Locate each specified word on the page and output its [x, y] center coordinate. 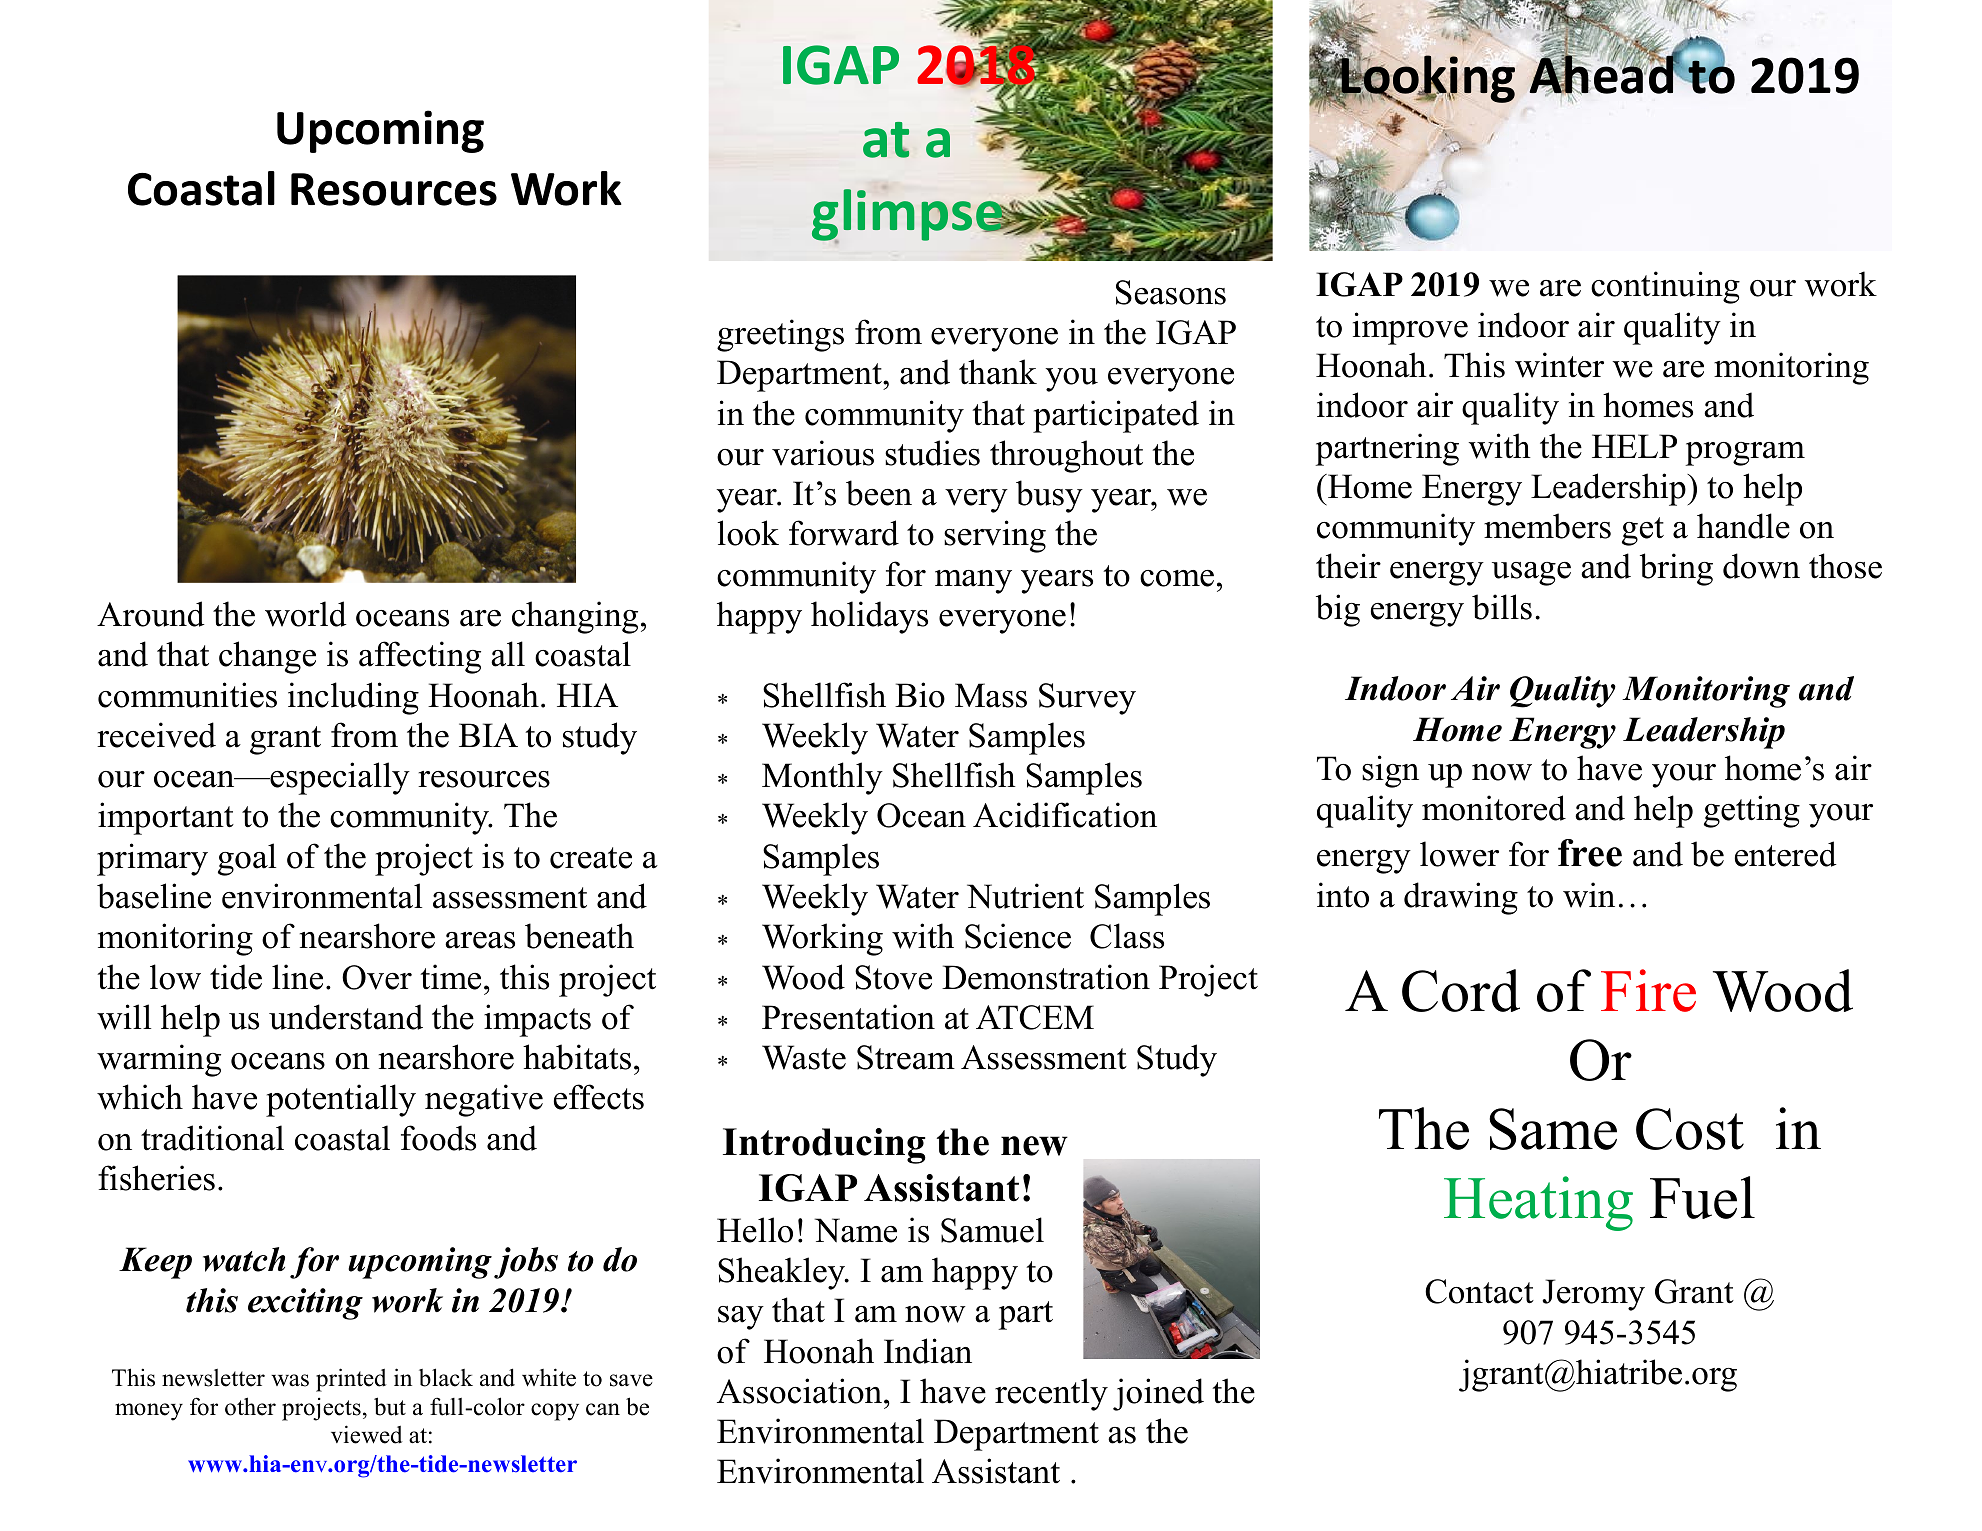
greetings [780, 335]
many [973, 582]
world [306, 614]
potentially [341, 1100]
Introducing [824, 1146]
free [1590, 853]
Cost [1690, 1129]
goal [247, 859]
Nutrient [1025, 896]
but [390, 1406]
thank [998, 372]
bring [1676, 569]
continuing [1665, 287]
